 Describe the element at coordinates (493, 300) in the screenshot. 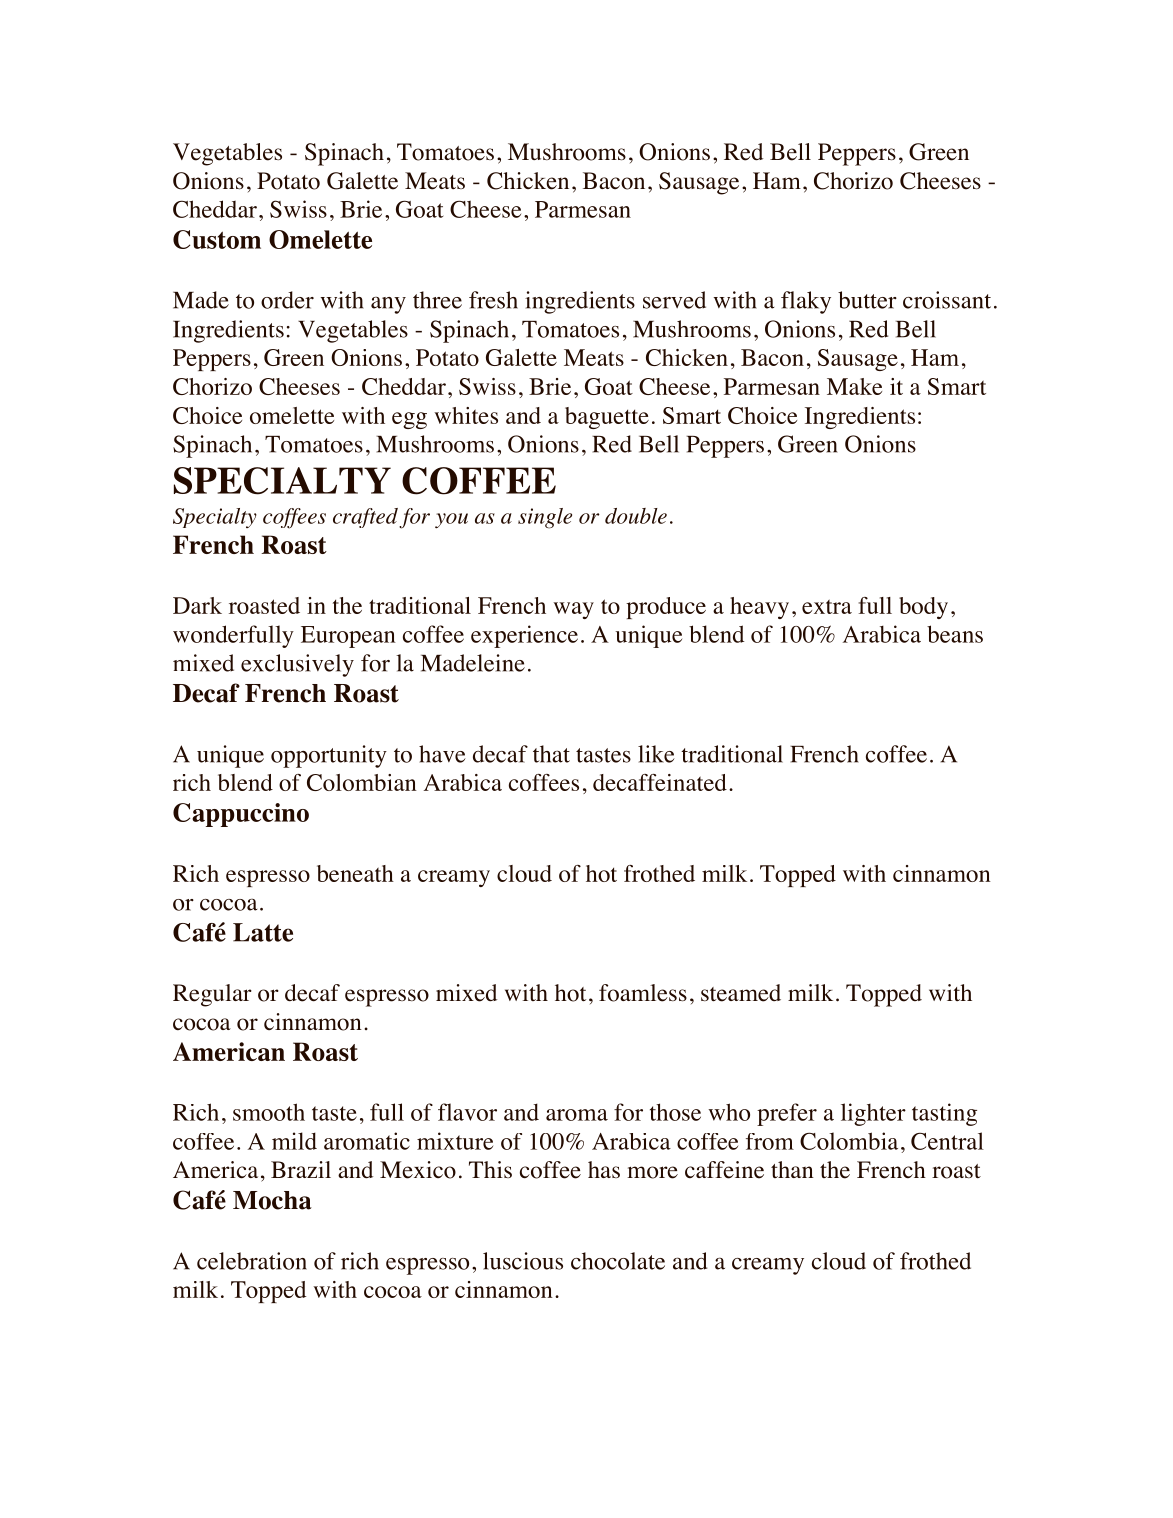

I see `fresh` at that location.
